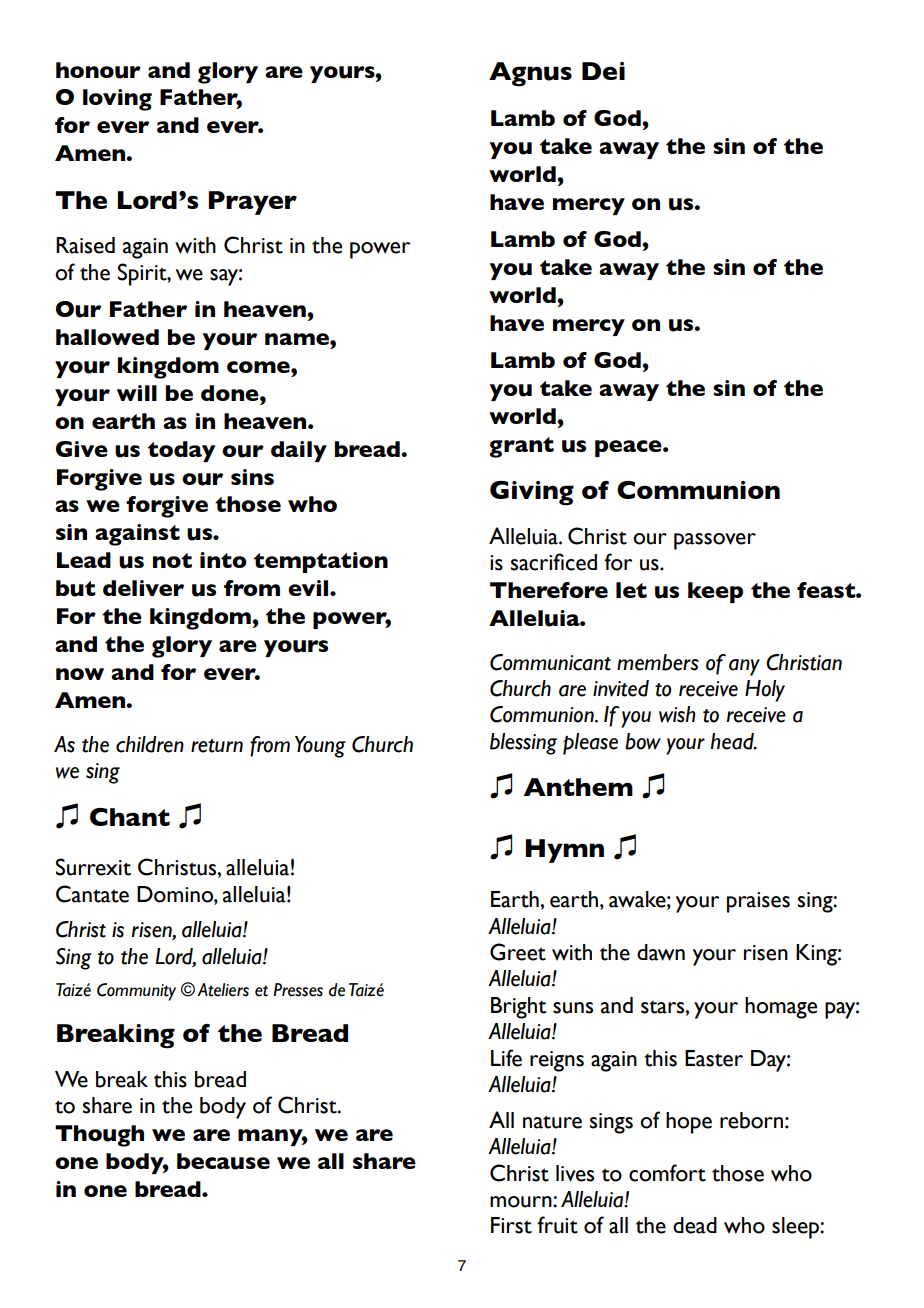 This document has width=924, height=1308. What do you see at coordinates (511, 1225) in the document?
I see `First` at bounding box center [511, 1225].
